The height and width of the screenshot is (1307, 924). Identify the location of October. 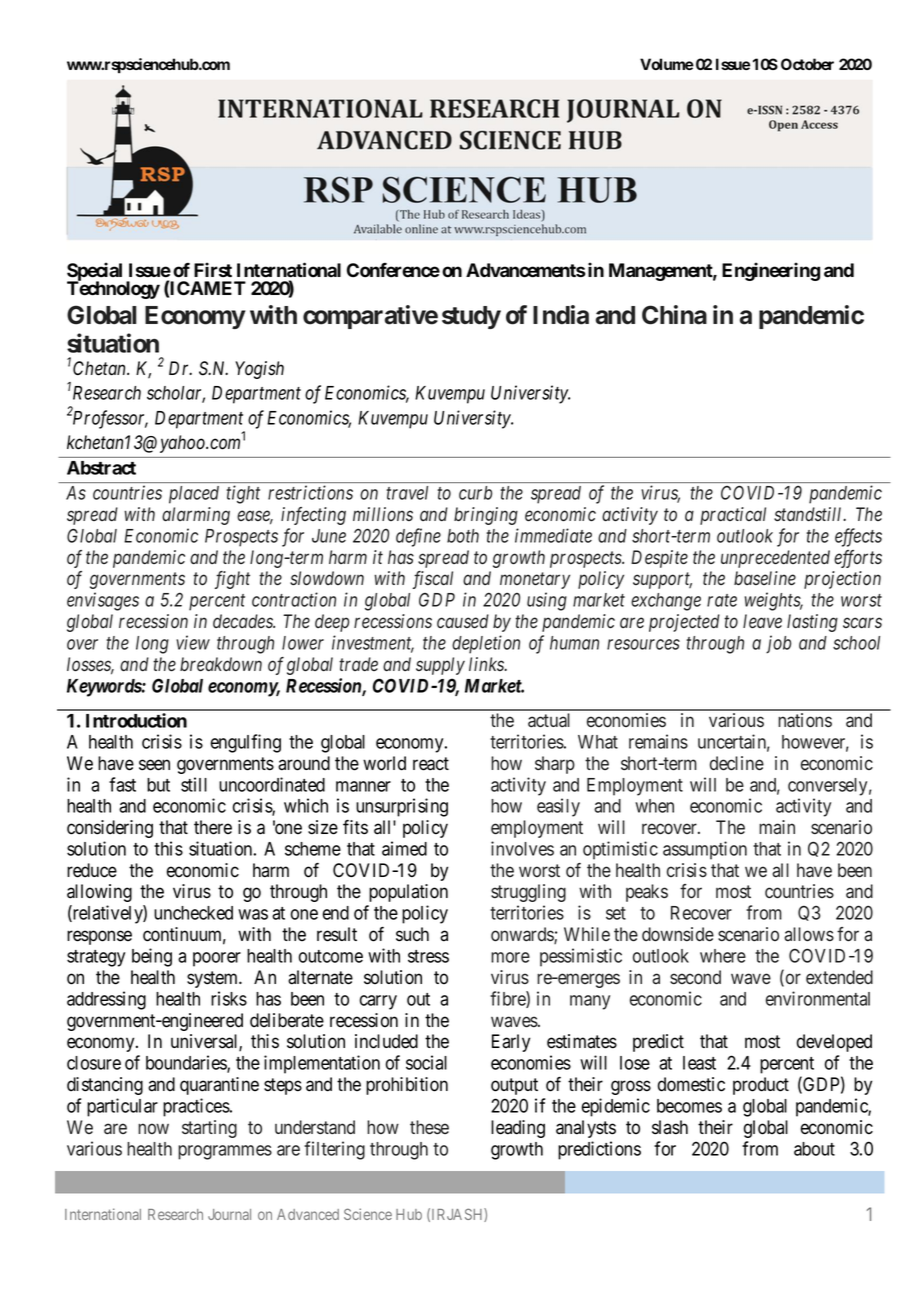
(807, 64).
